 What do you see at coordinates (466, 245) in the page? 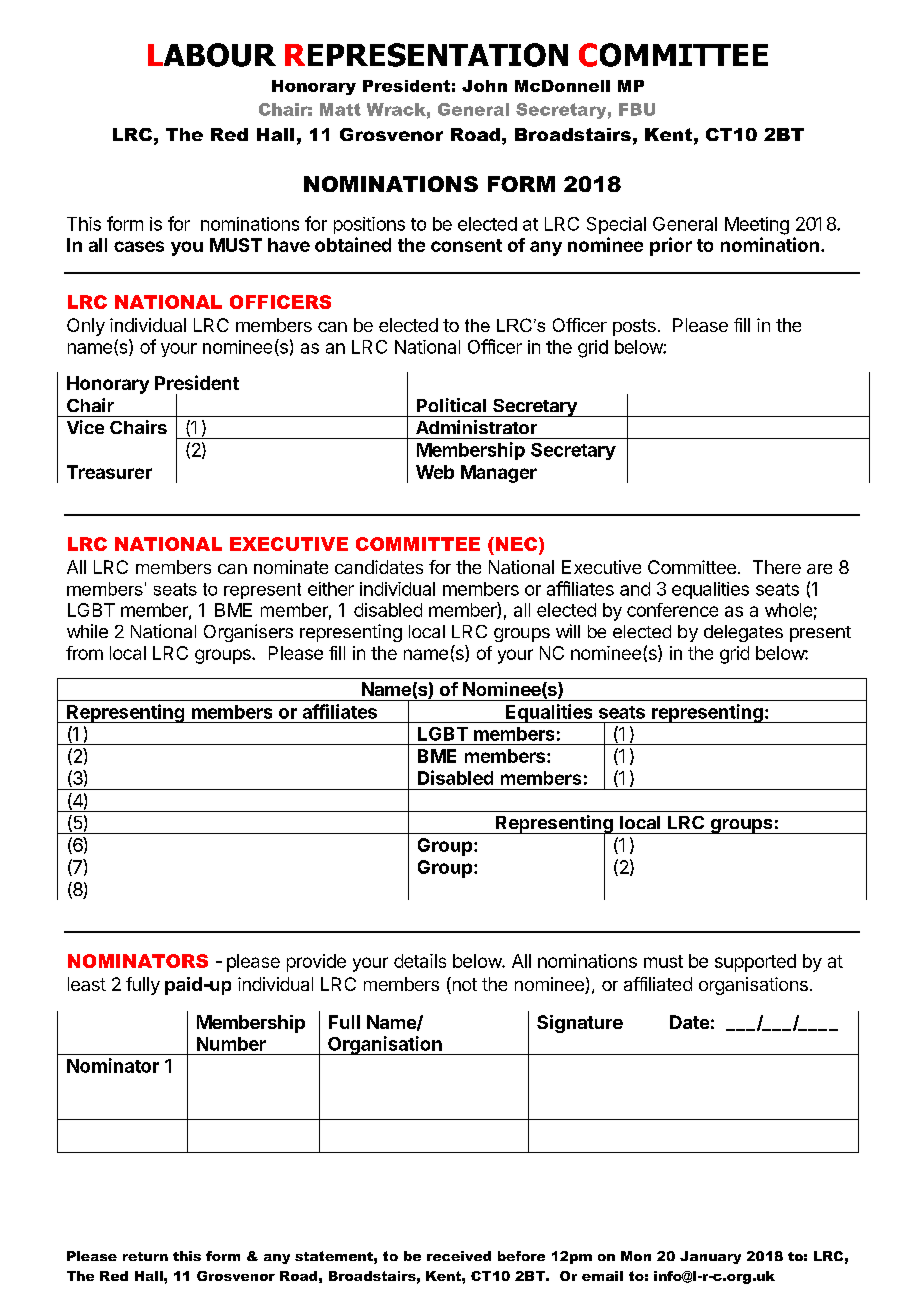
I see `consent` at bounding box center [466, 245].
